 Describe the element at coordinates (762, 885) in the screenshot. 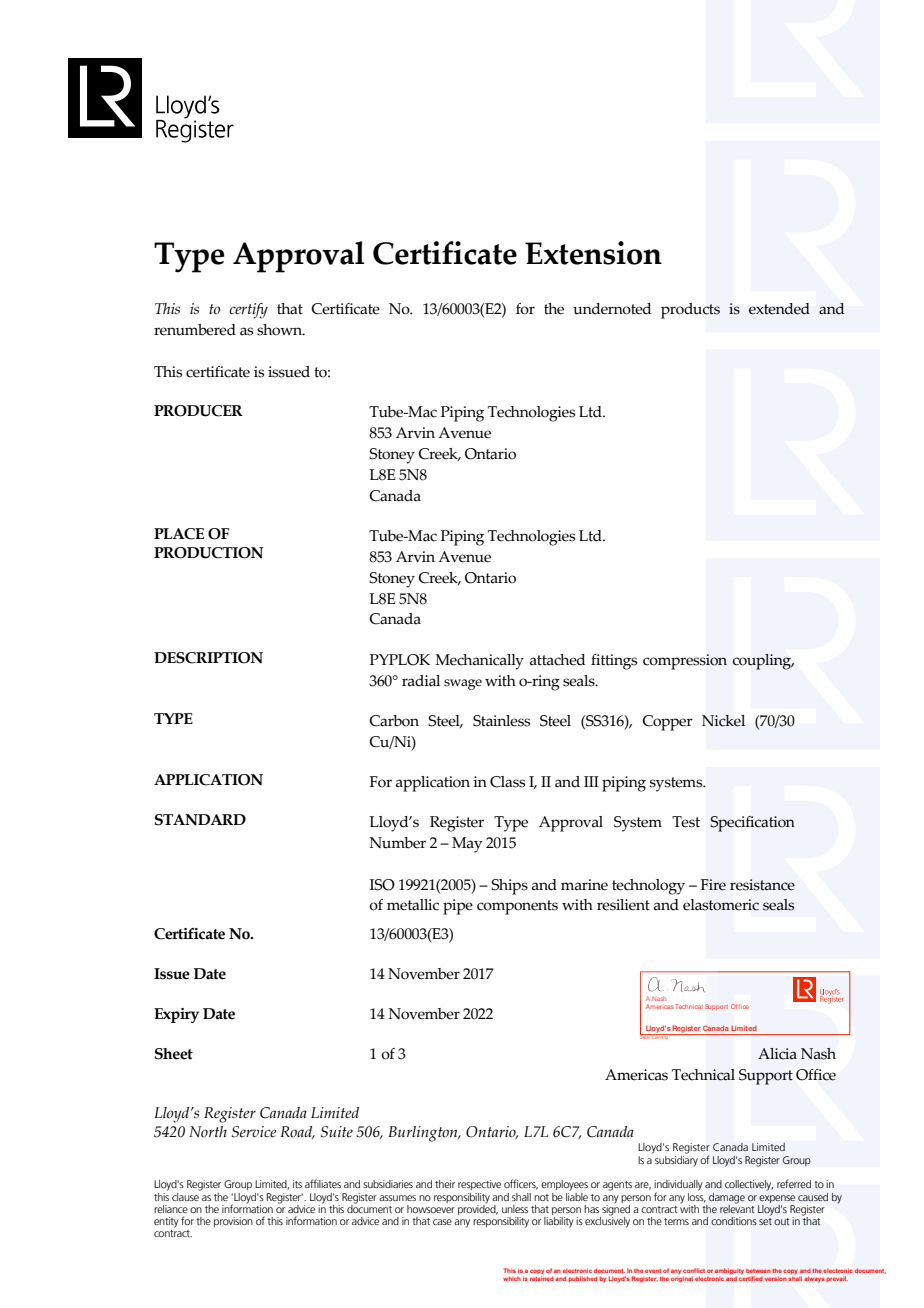

I see `resistance` at that location.
